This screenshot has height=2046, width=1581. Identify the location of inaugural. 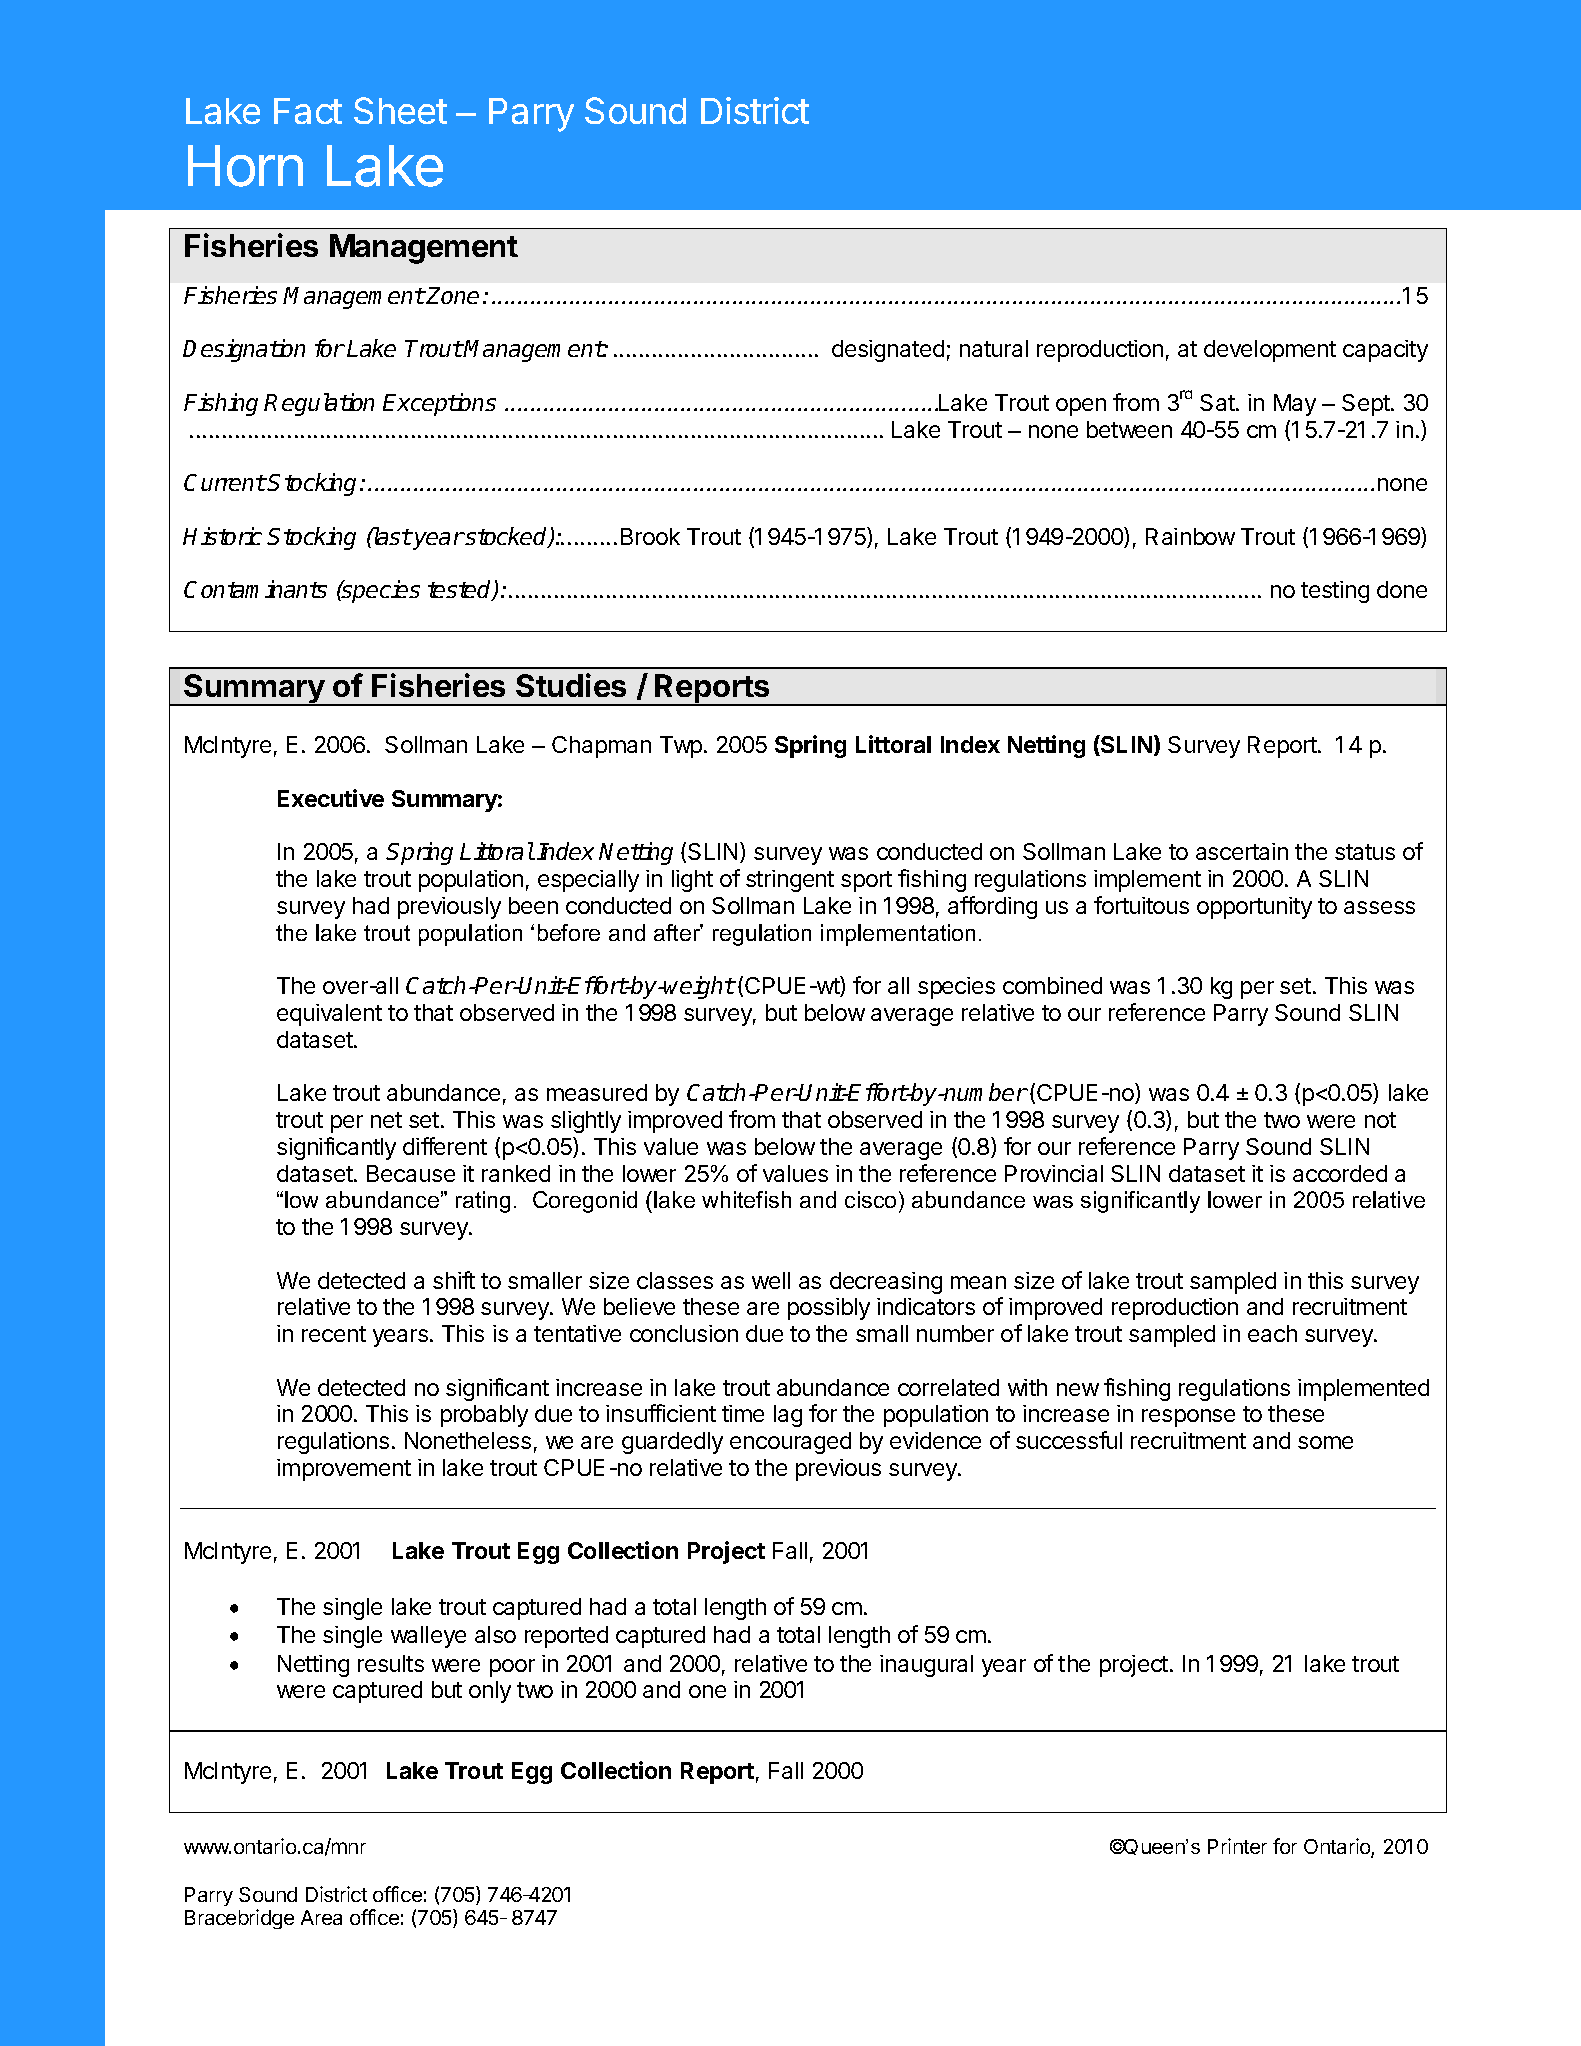
(926, 1666).
